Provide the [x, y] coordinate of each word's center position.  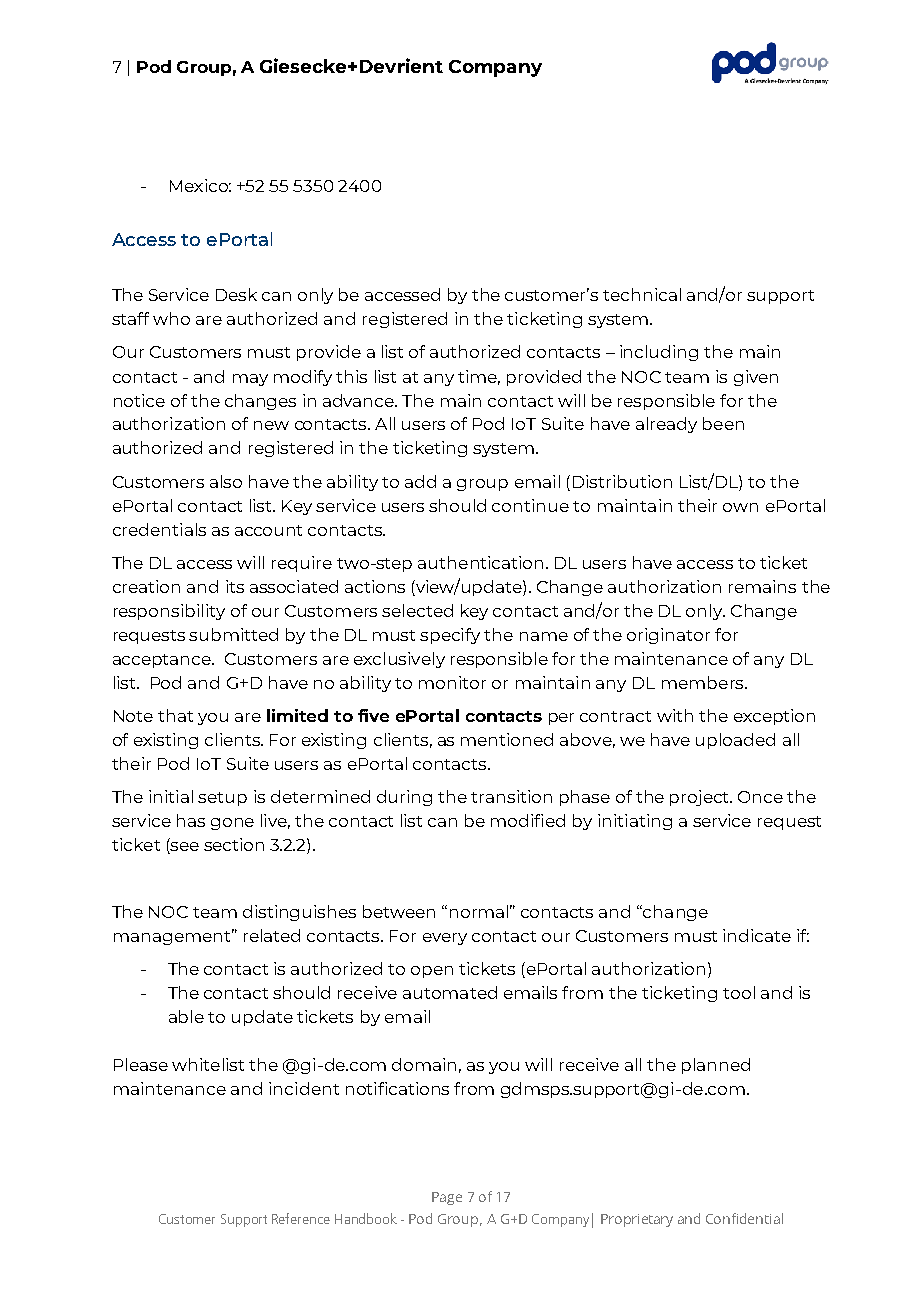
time [479, 377]
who [171, 318]
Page [447, 1198]
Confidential [744, 1218]
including [659, 353]
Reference [301, 1218]
